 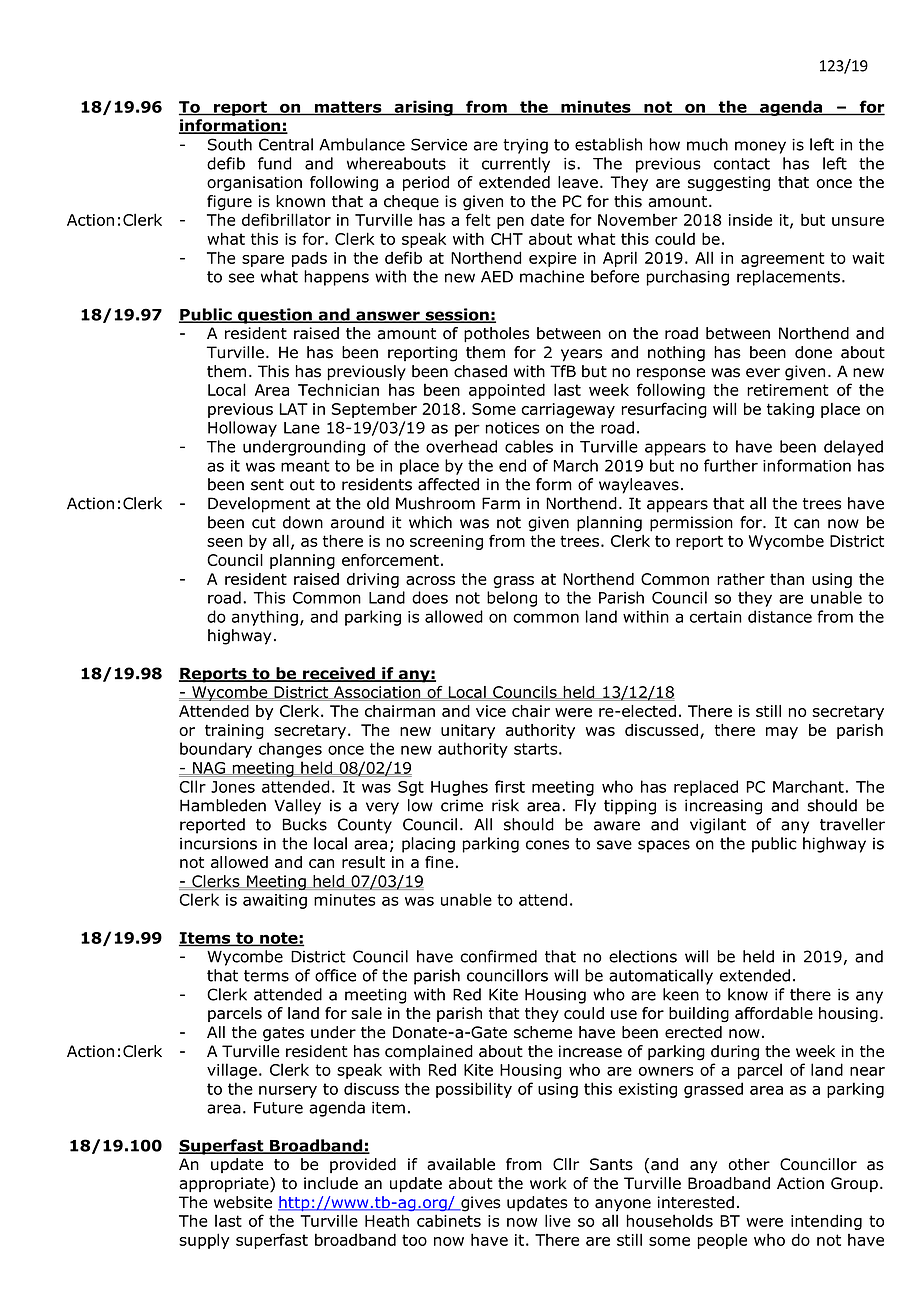 I want to click on website, so click(x=243, y=1202).
